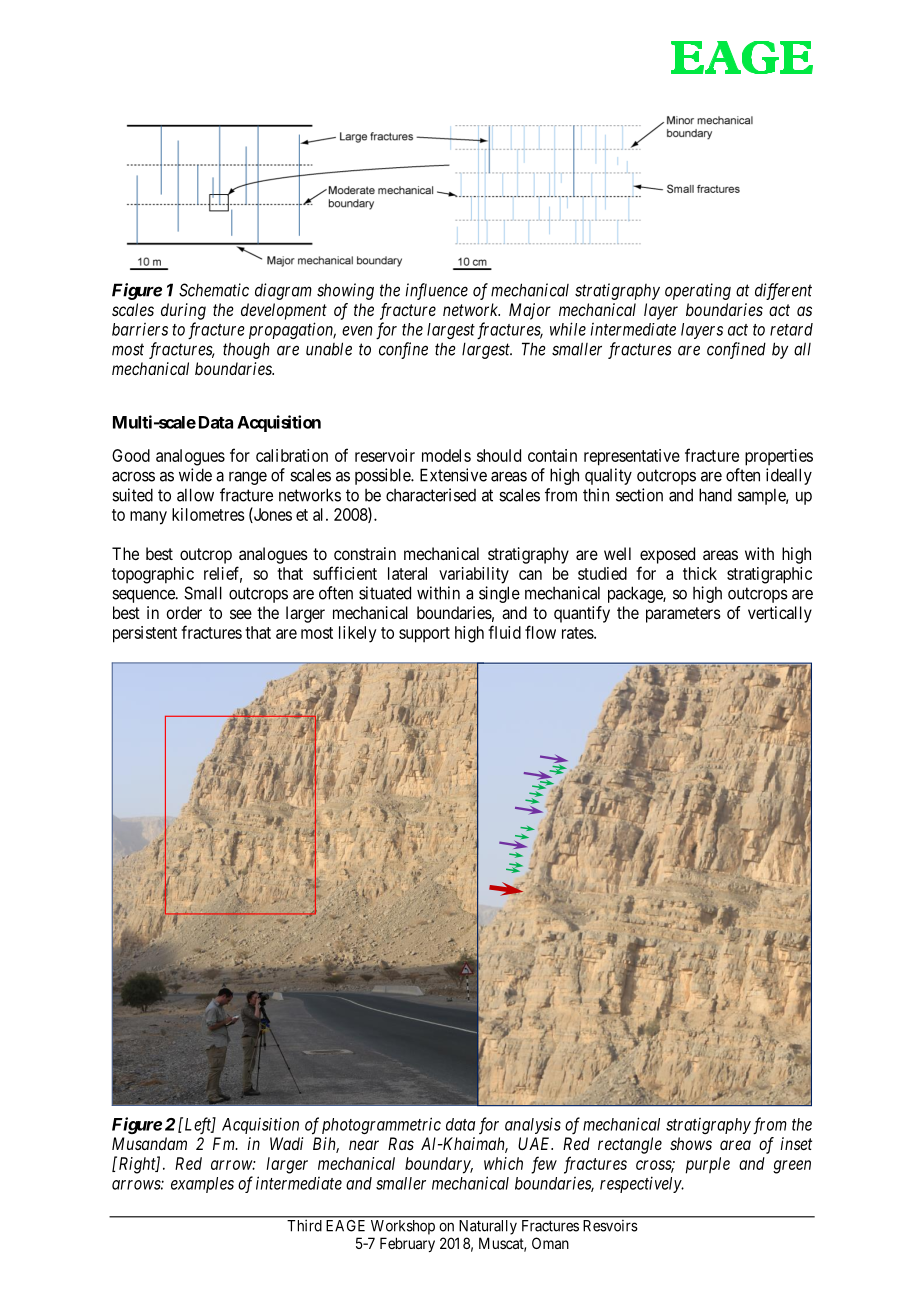 Image resolution: width=924 pixels, height=1308 pixels. What do you see at coordinates (183, 311) in the screenshot?
I see `during` at bounding box center [183, 311].
